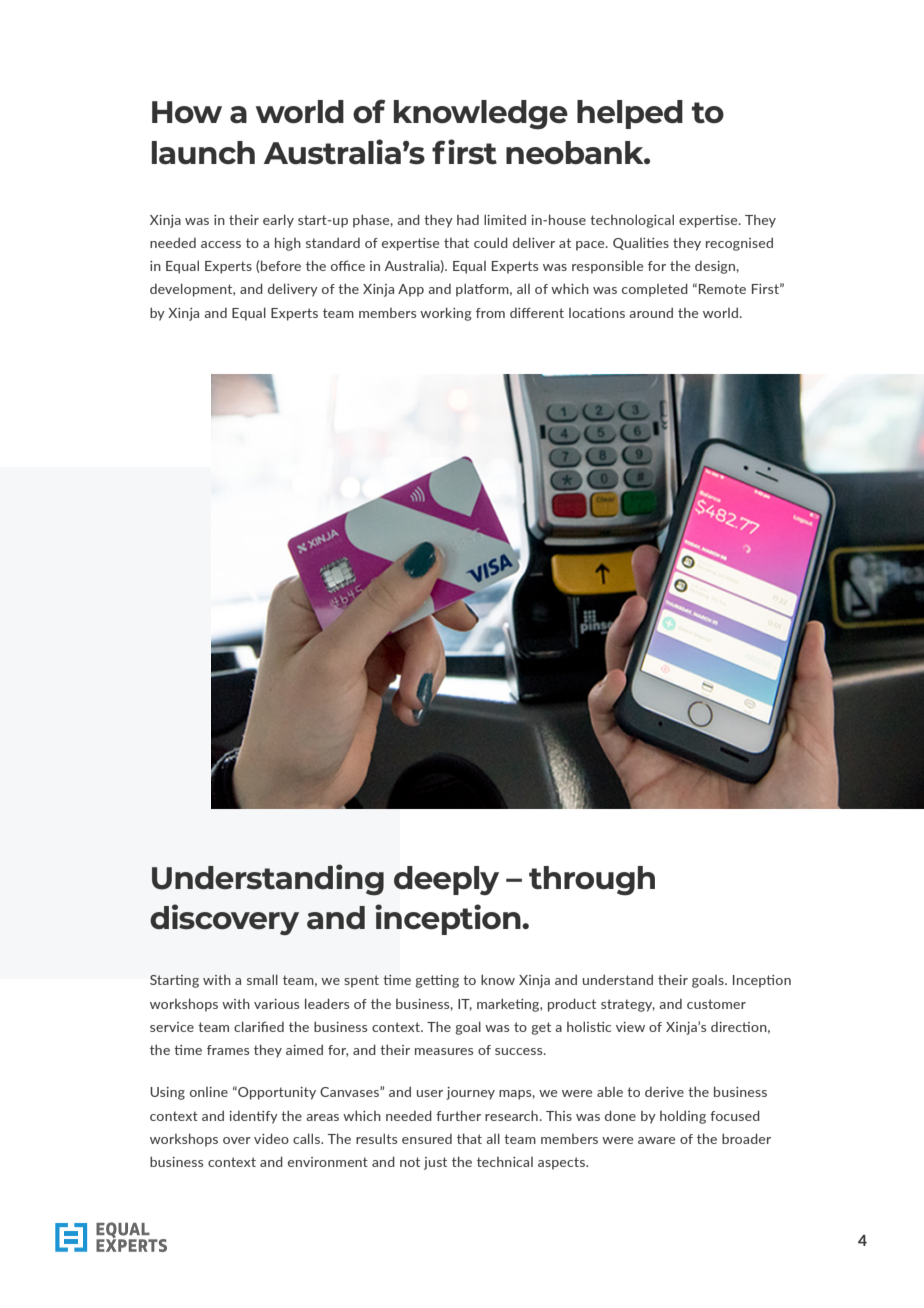 This document has height=1308, width=924. Describe the element at coordinates (468, 220) in the document. I see `had` at that location.
